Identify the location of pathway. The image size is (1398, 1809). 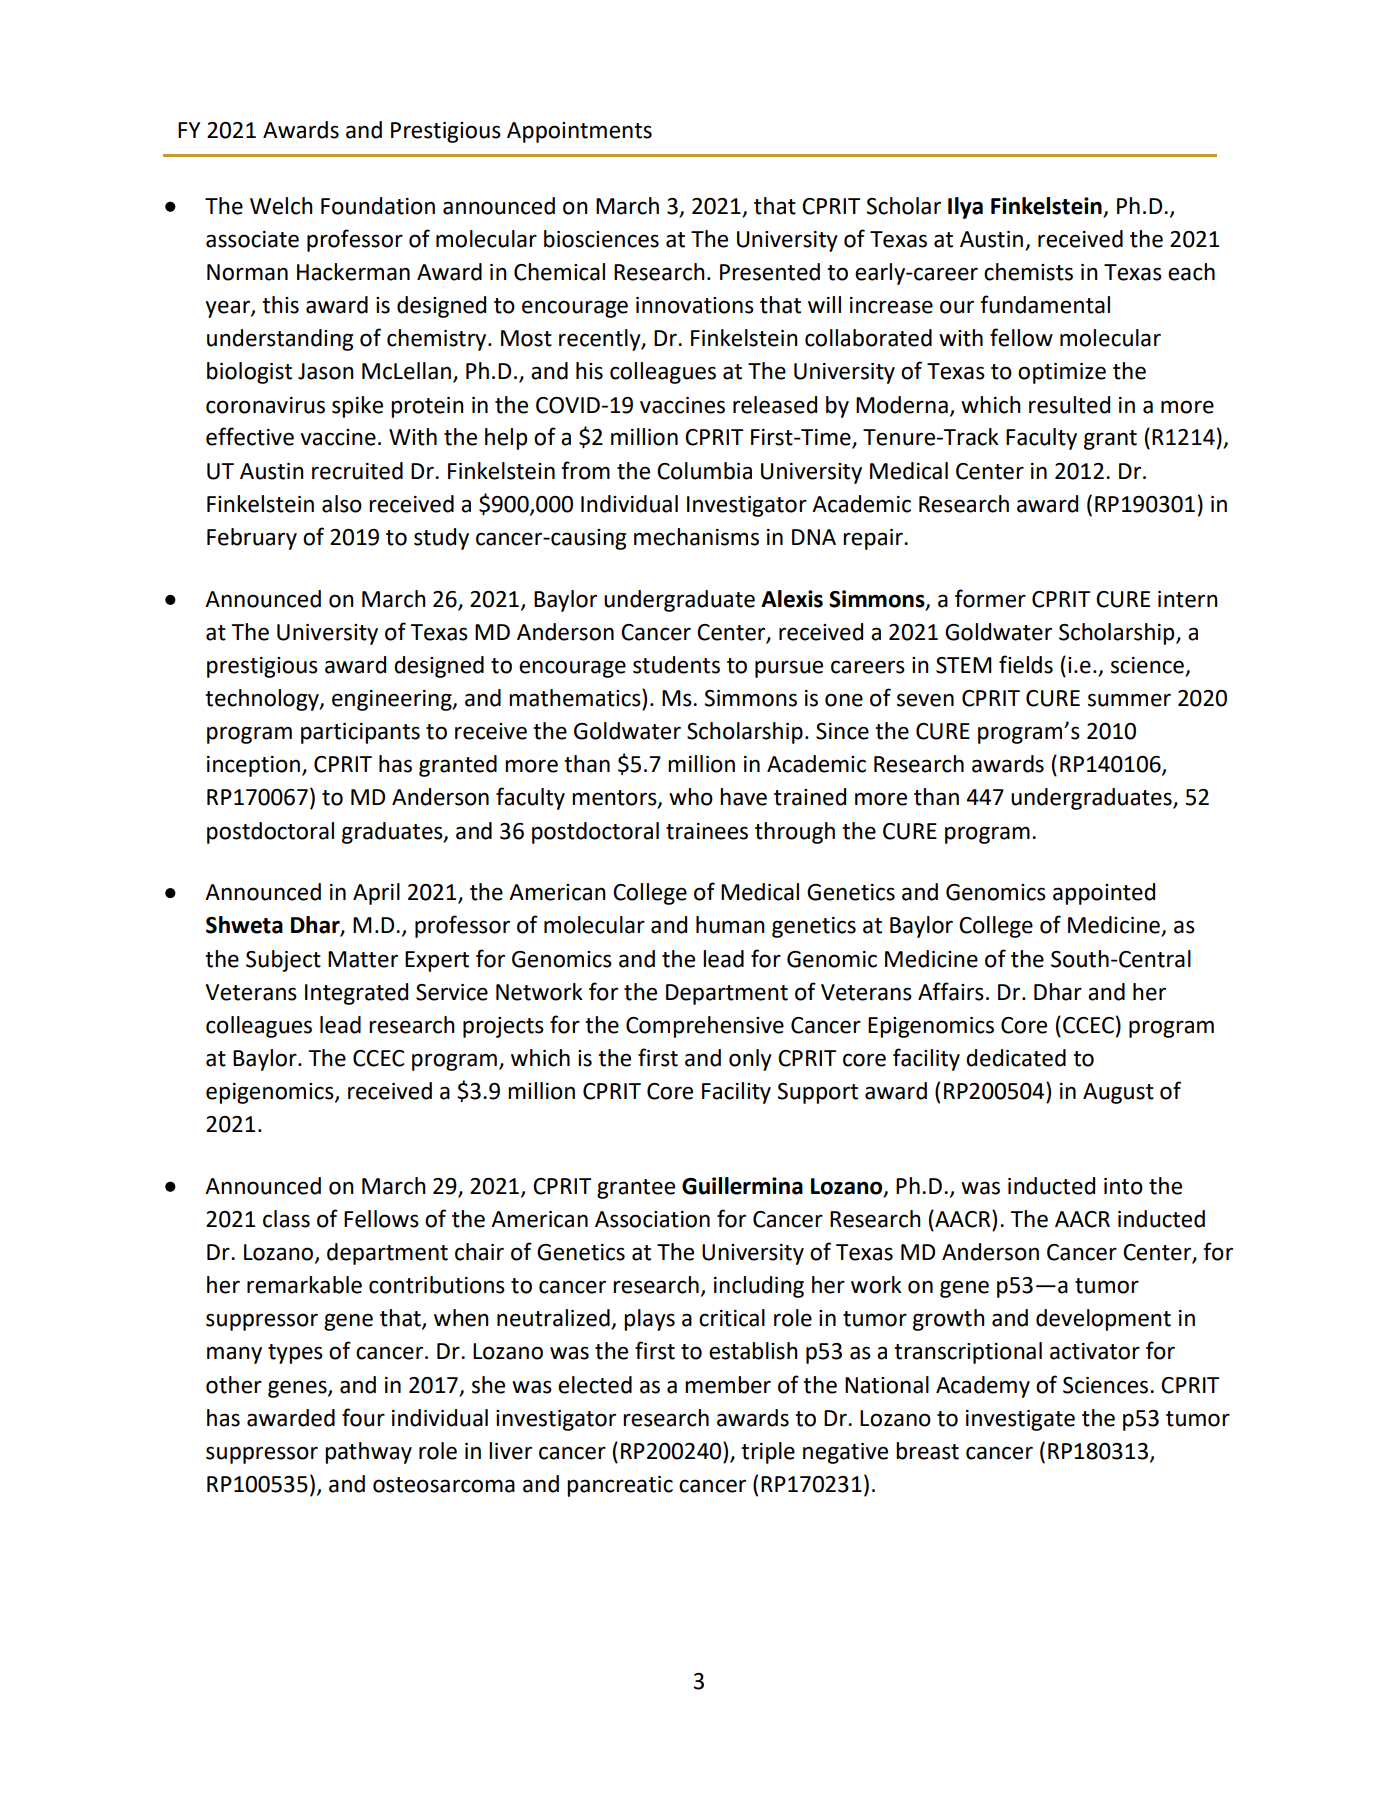
(368, 1453).
